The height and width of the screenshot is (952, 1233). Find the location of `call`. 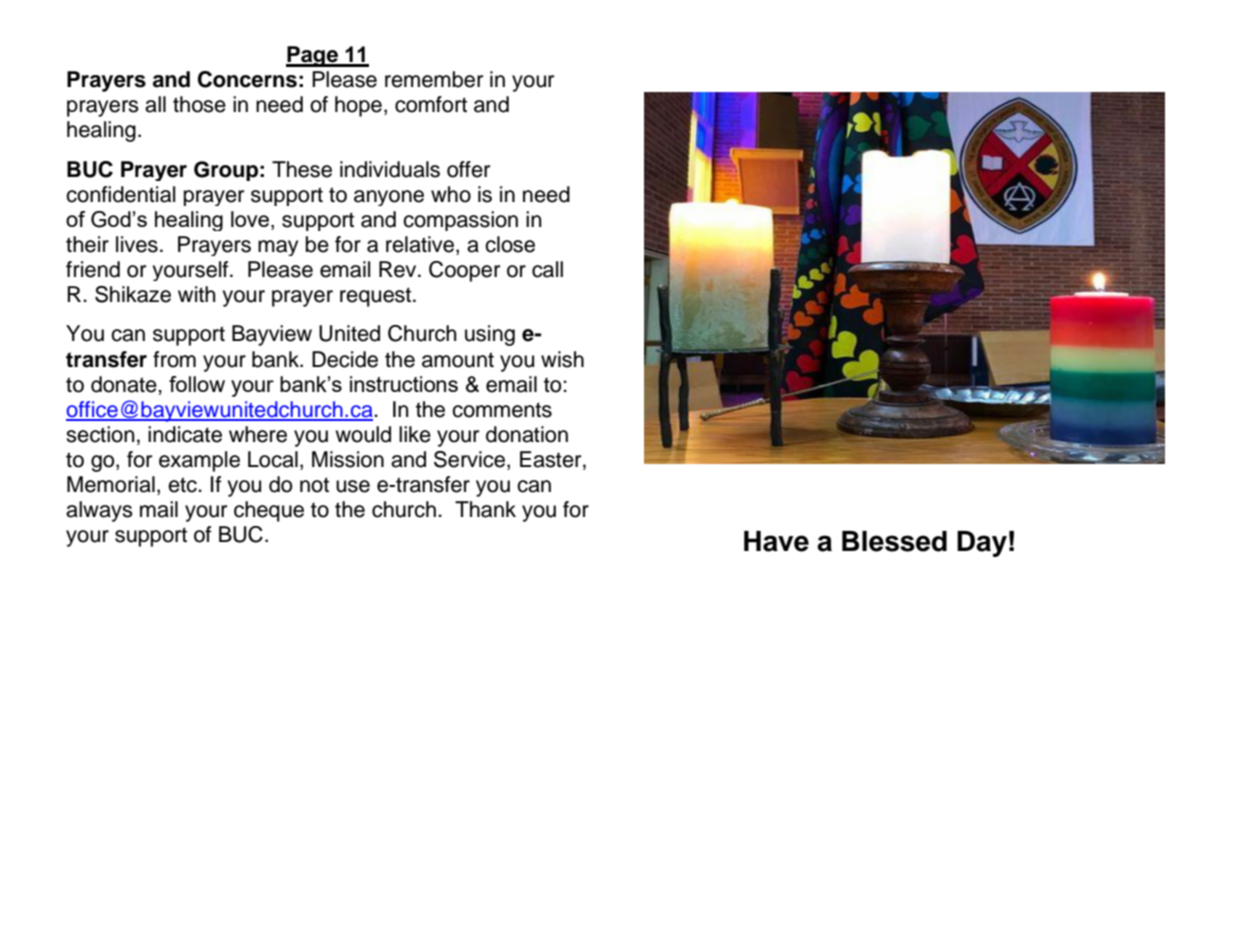

call is located at coordinates (547, 269).
